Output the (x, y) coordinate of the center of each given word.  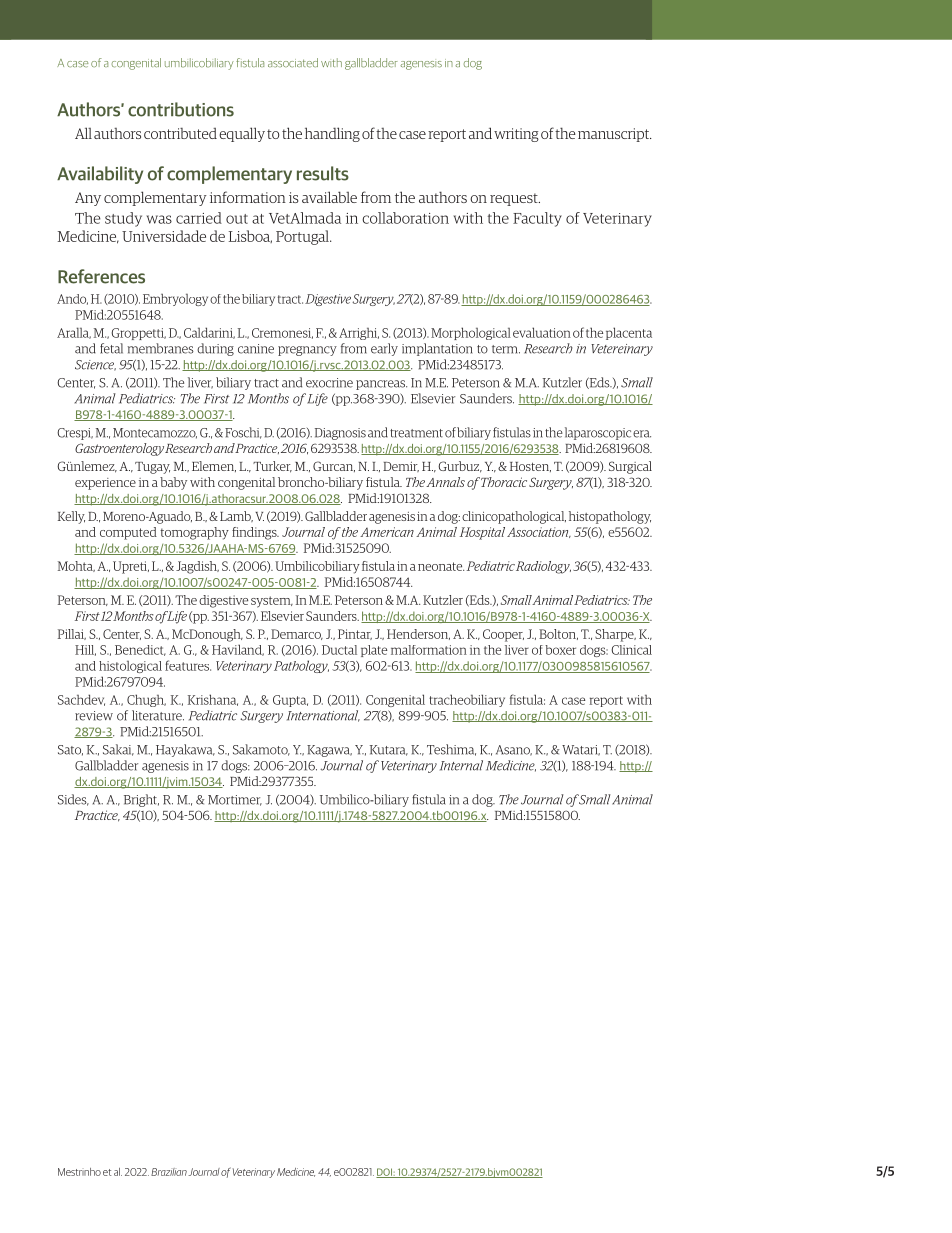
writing (516, 135)
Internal (461, 765)
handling (332, 134)
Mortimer (235, 800)
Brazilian (169, 1172)
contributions (181, 109)
